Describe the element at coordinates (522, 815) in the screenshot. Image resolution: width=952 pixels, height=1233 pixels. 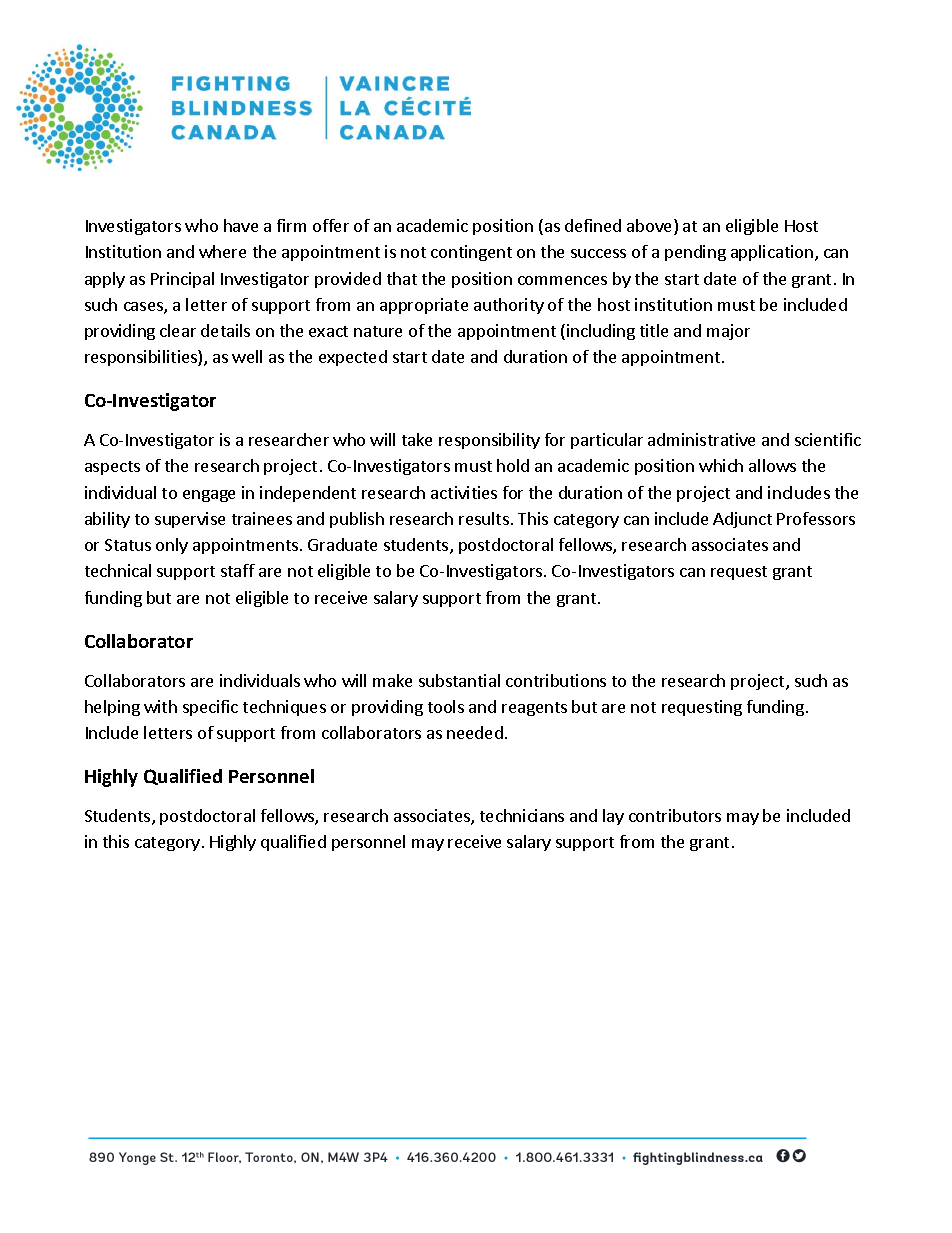
I see `technicians` at that location.
